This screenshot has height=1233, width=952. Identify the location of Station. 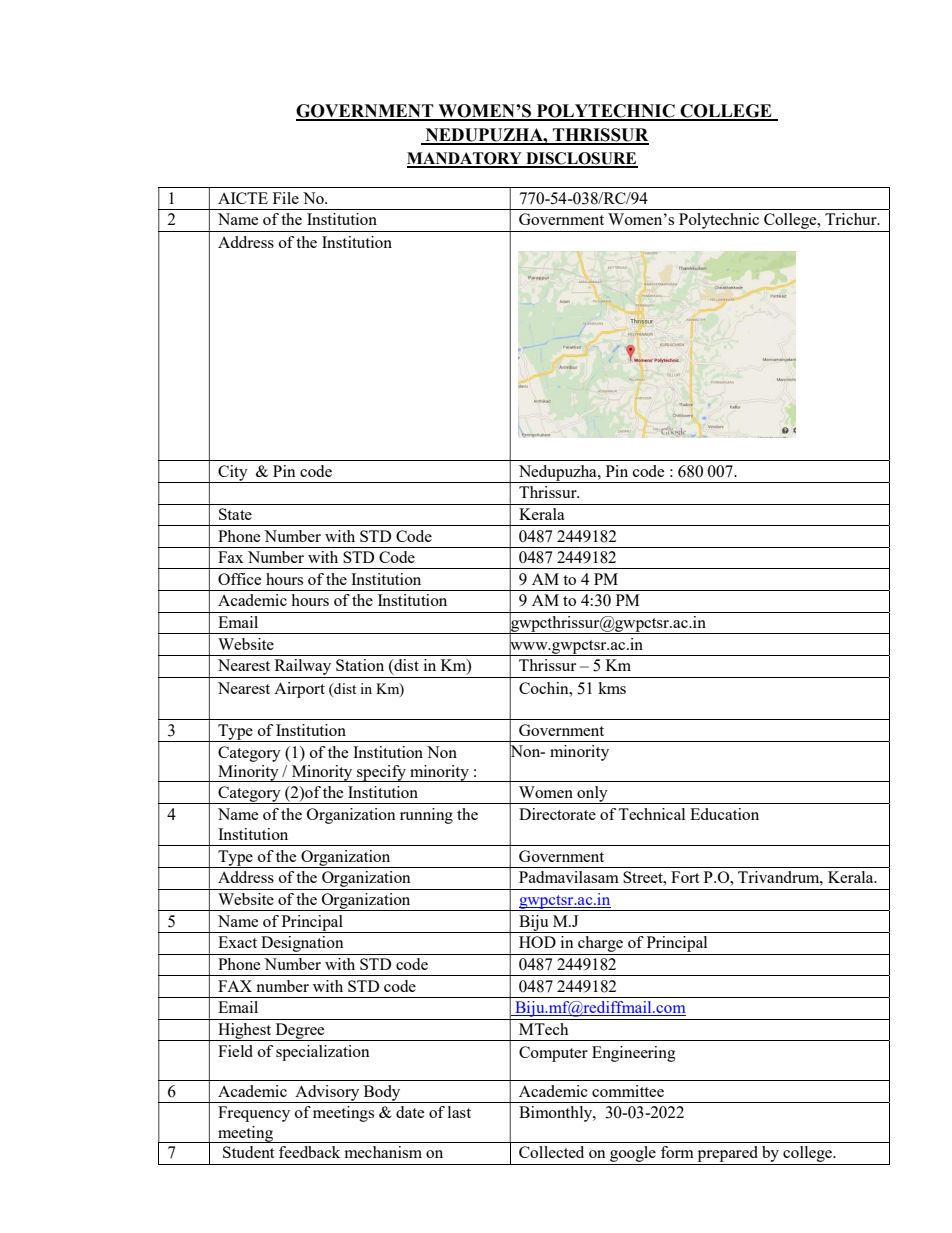
(360, 665).
